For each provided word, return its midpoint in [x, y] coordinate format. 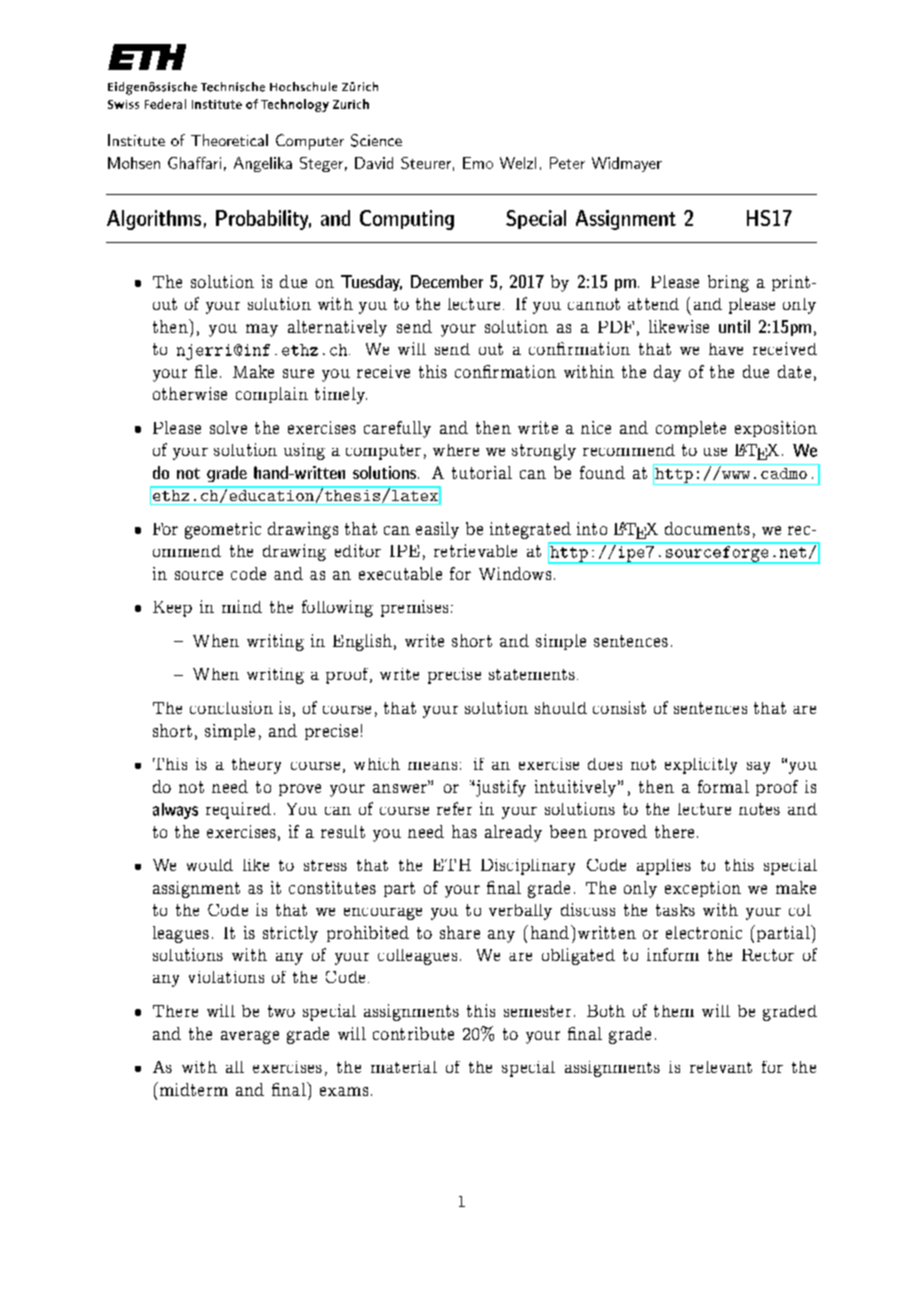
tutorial [482, 472]
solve [228, 427]
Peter [567, 163]
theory [256, 766]
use [715, 452]
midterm [192, 1089]
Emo [478, 163]
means [432, 766]
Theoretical [229, 140]
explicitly [701, 766]
